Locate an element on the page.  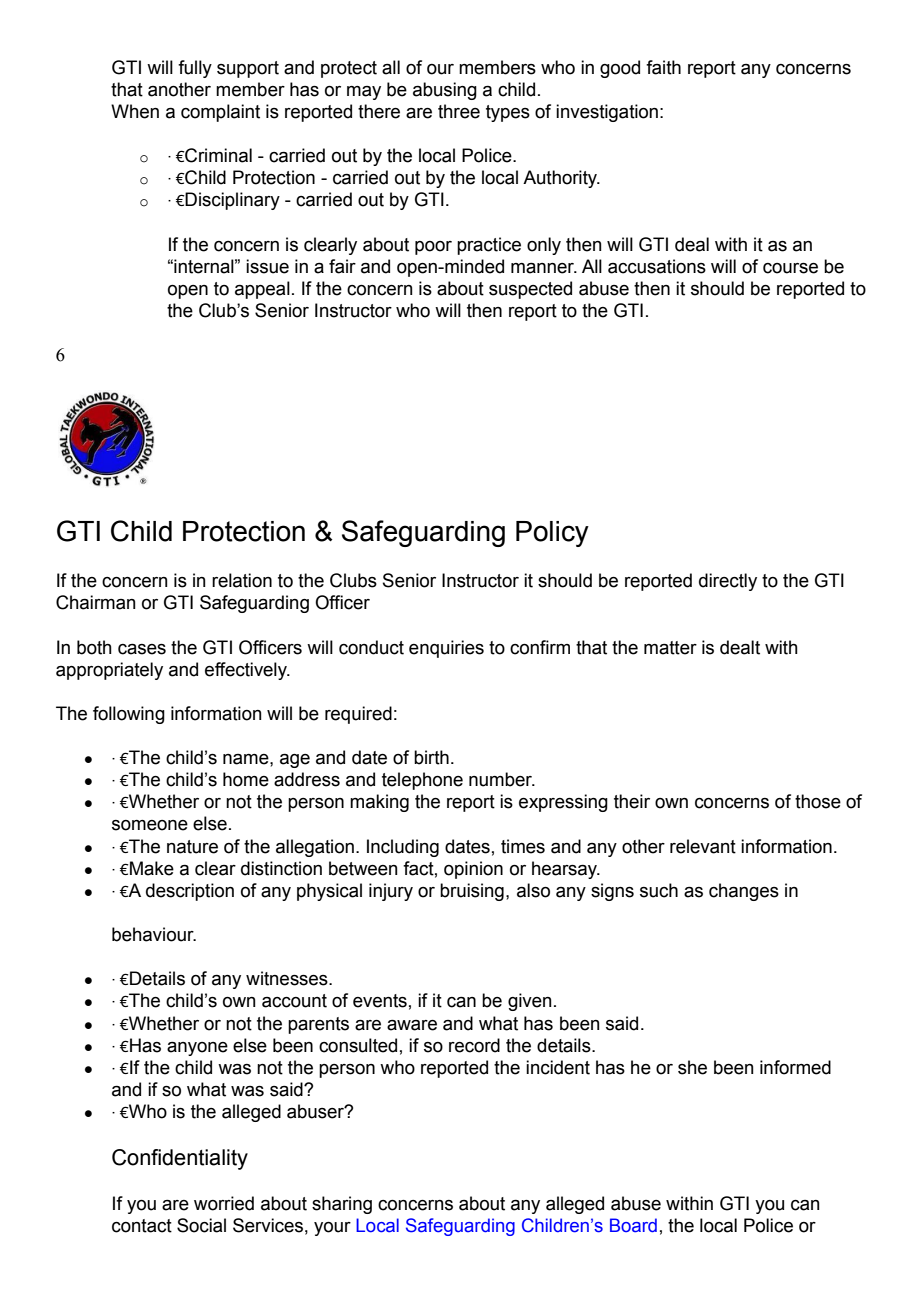
appeal is located at coordinates (262, 290).
